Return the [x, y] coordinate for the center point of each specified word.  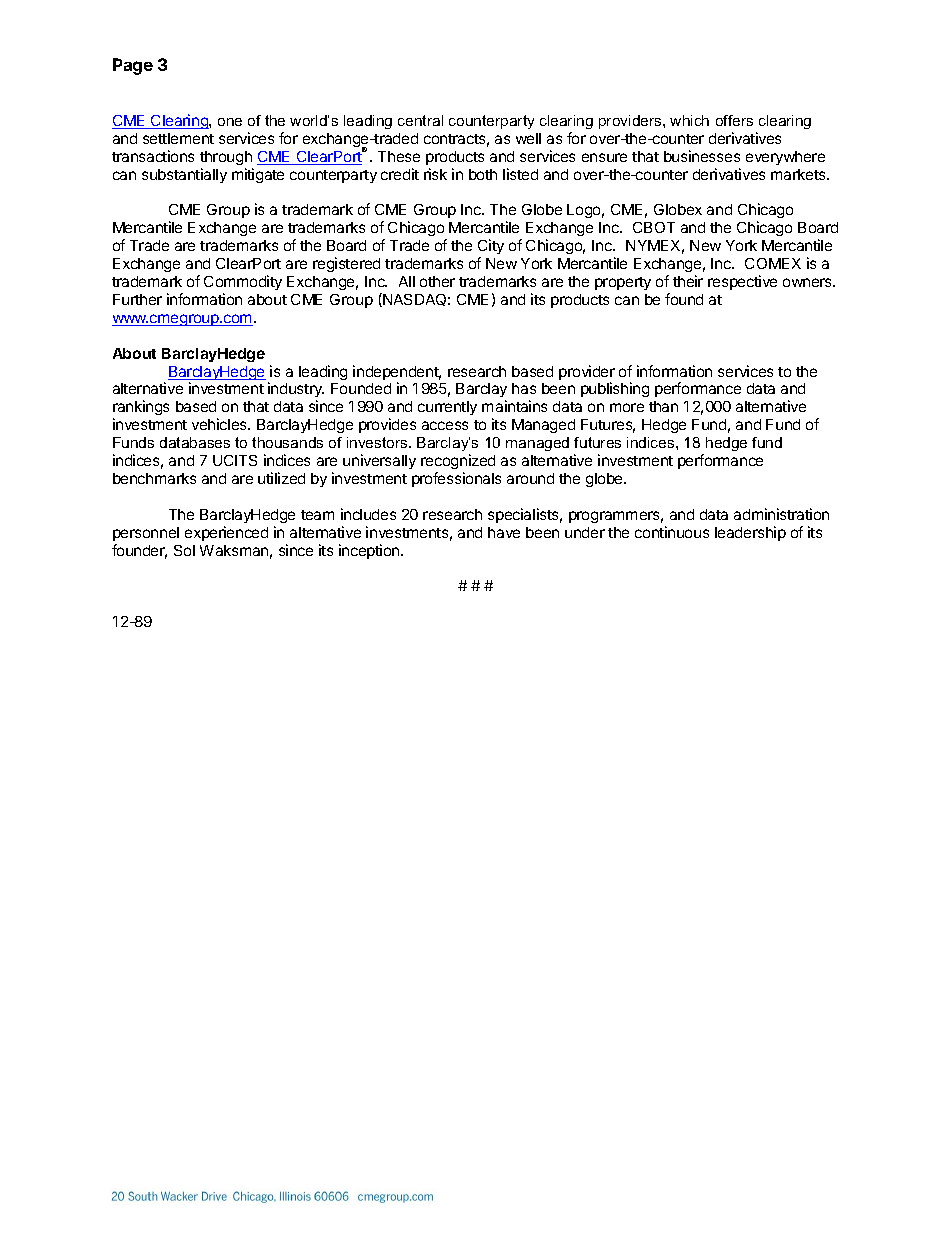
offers [734, 120]
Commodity [243, 282]
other [437, 281]
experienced [226, 533]
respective [742, 282]
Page [133, 66]
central [420, 120]
